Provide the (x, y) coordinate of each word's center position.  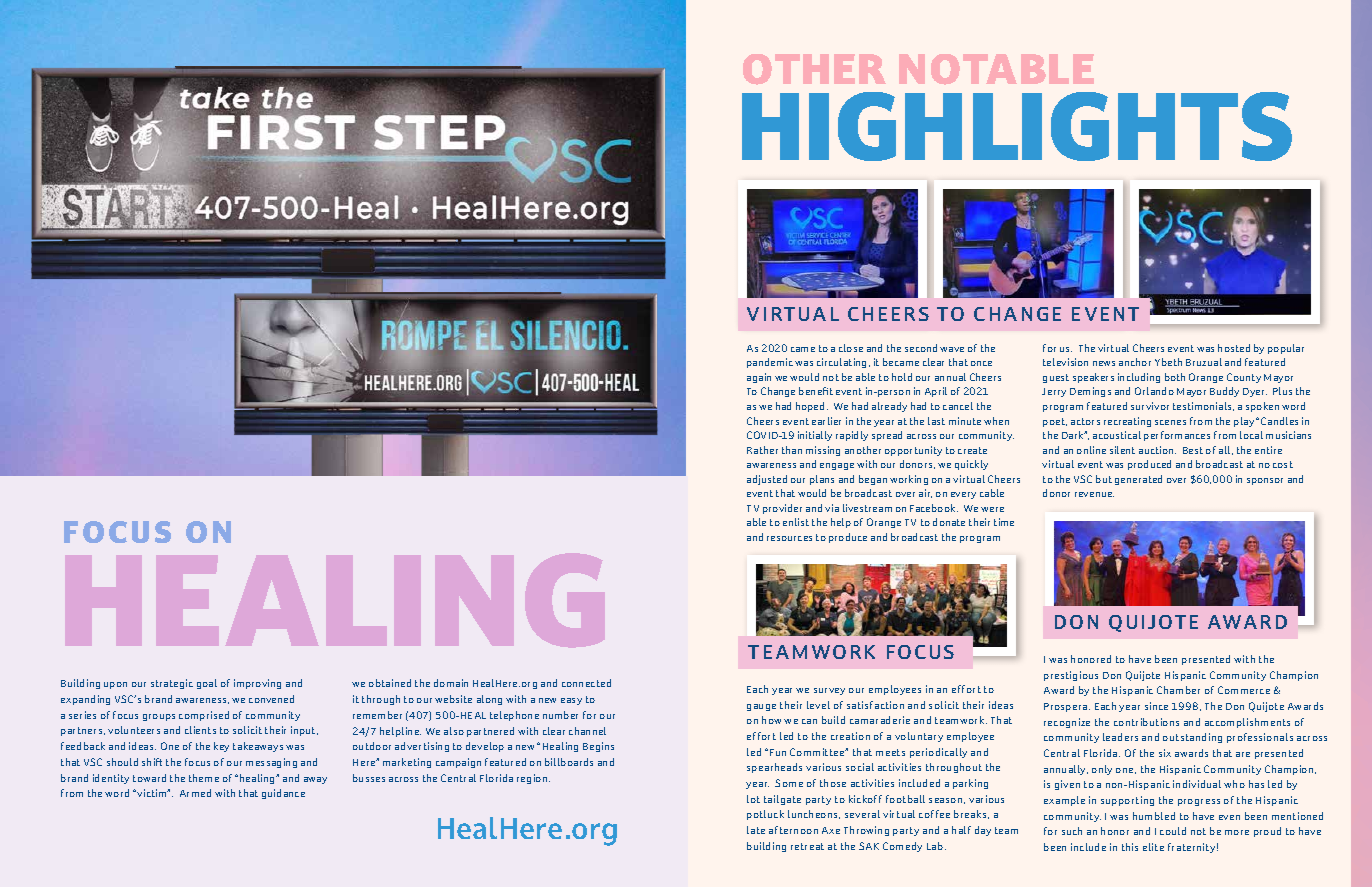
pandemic (770, 363)
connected (586, 683)
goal (207, 684)
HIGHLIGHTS (1017, 126)
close (851, 348)
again (759, 378)
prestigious (1071, 676)
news (1104, 363)
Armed (195, 793)
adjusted (767, 480)
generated (1138, 480)
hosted (1234, 348)
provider (782, 509)
